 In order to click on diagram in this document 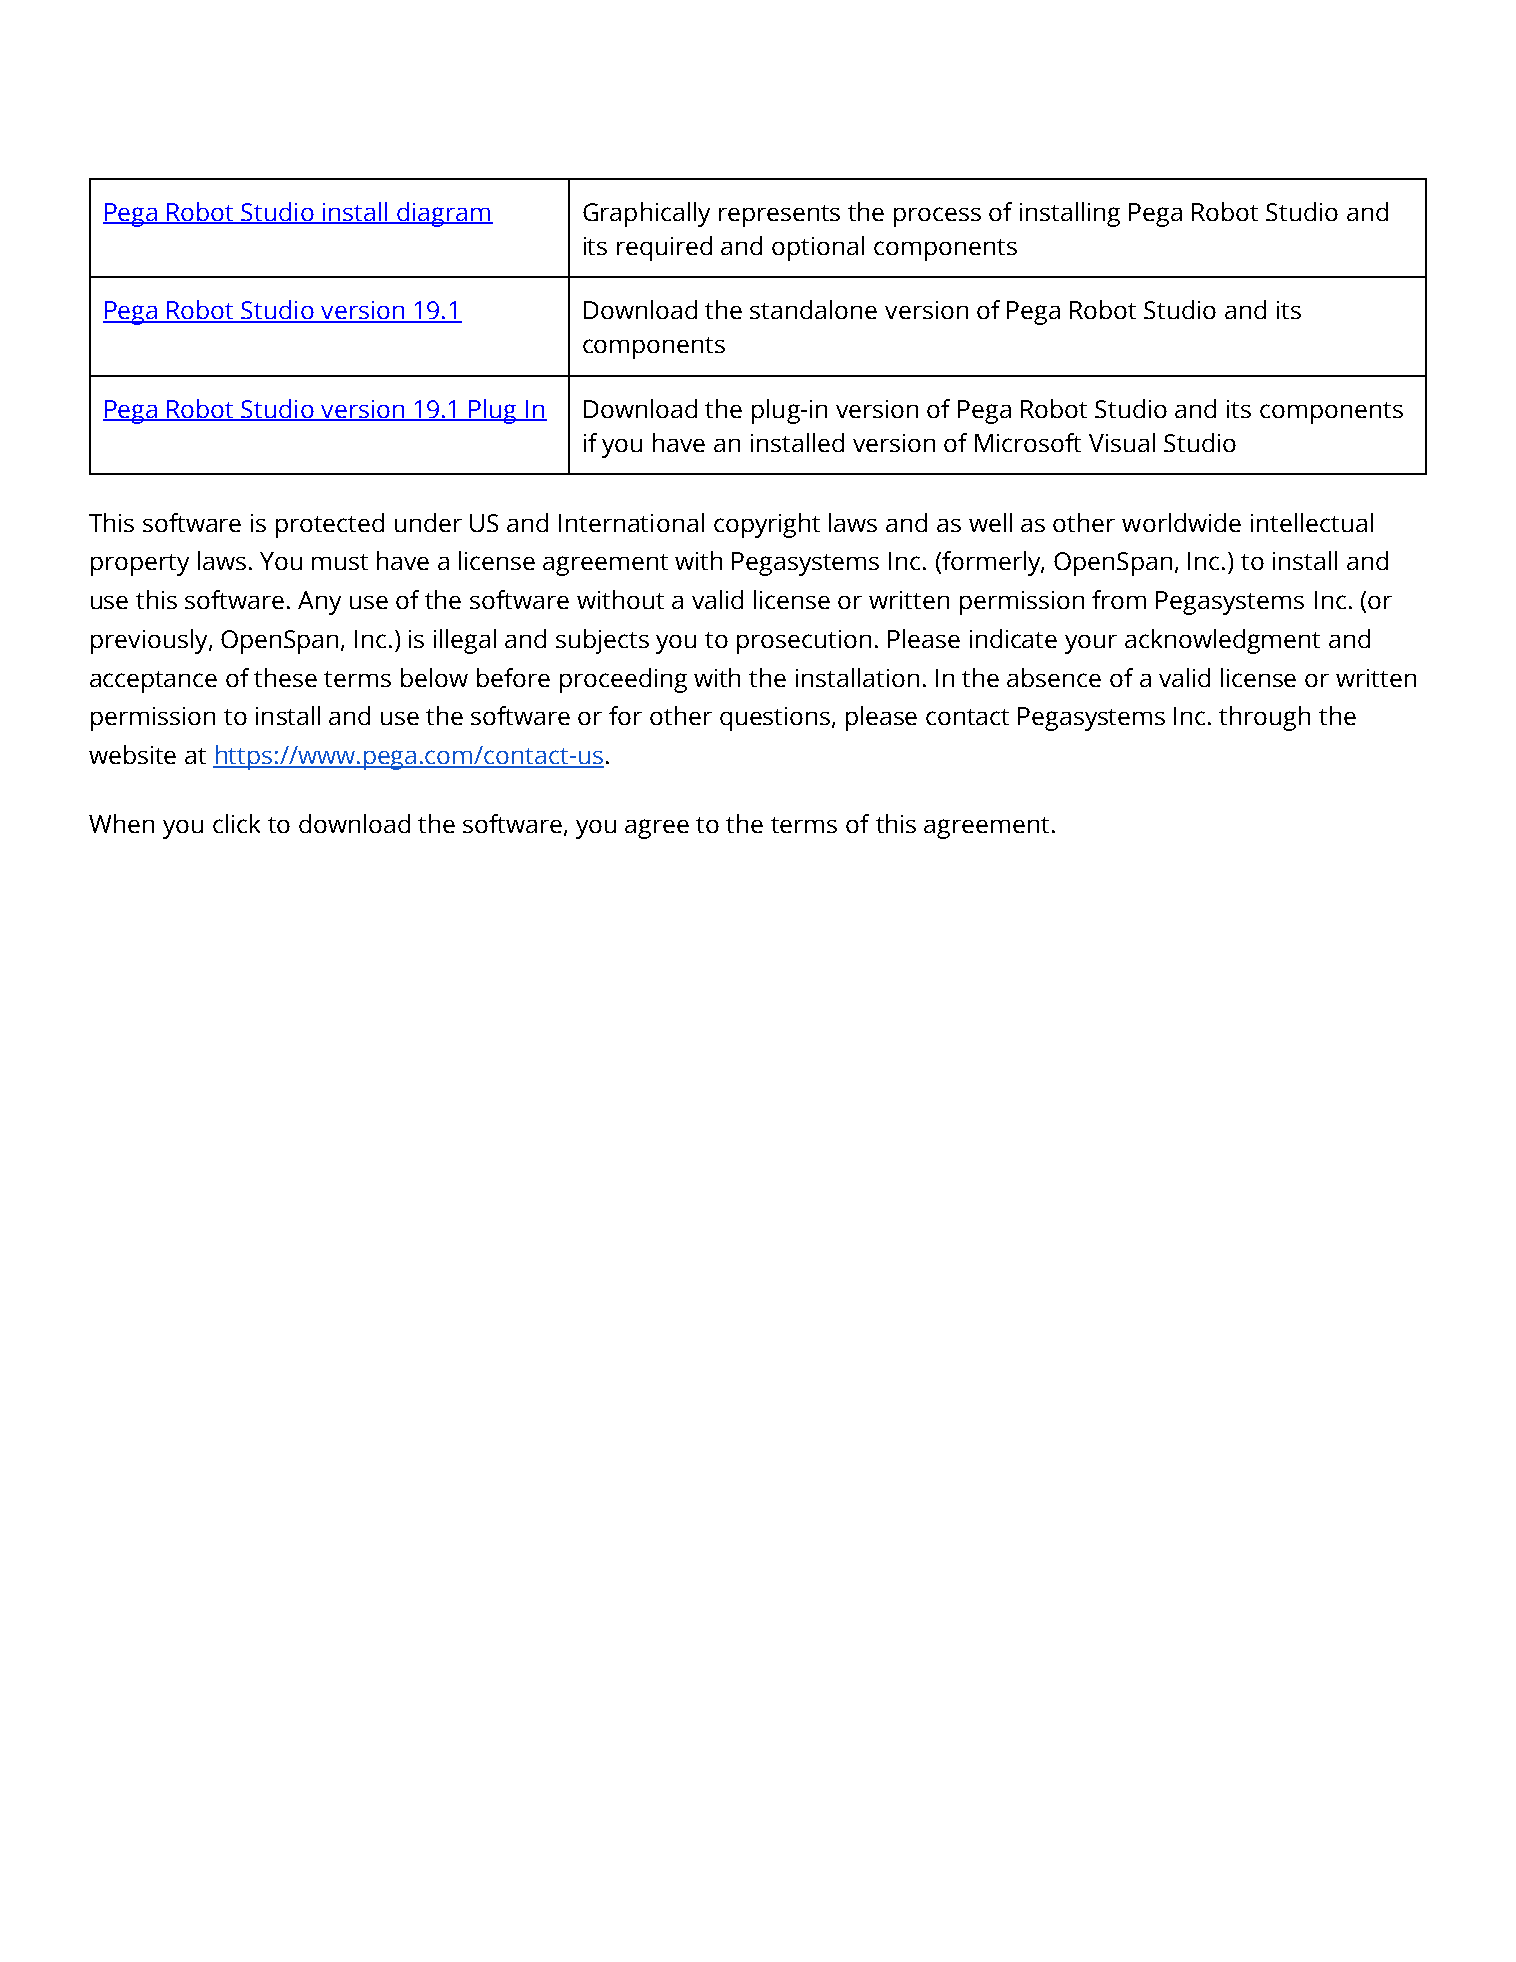, I will do `click(443, 214)`.
